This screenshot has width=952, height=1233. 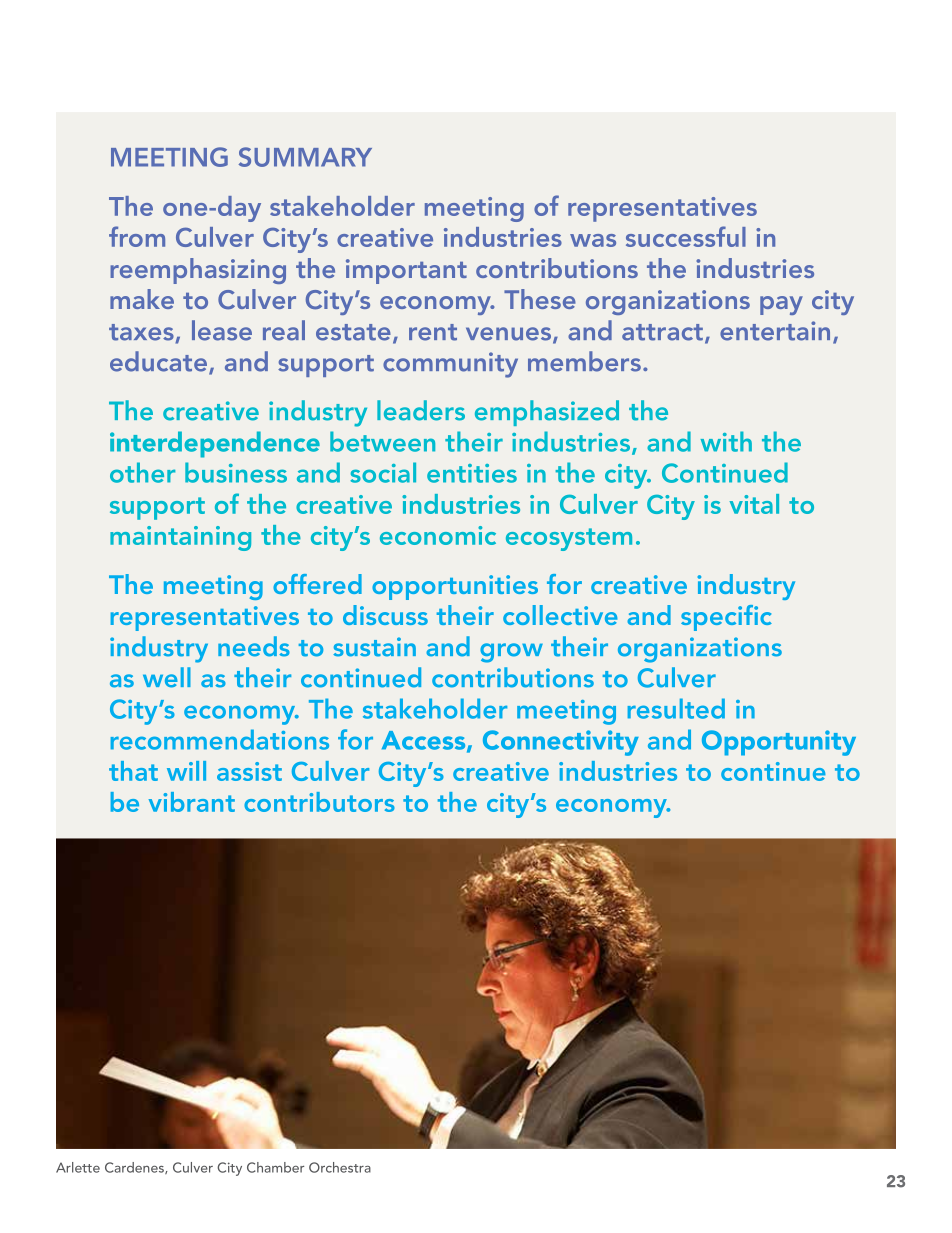 I want to click on successful, so click(x=686, y=236).
